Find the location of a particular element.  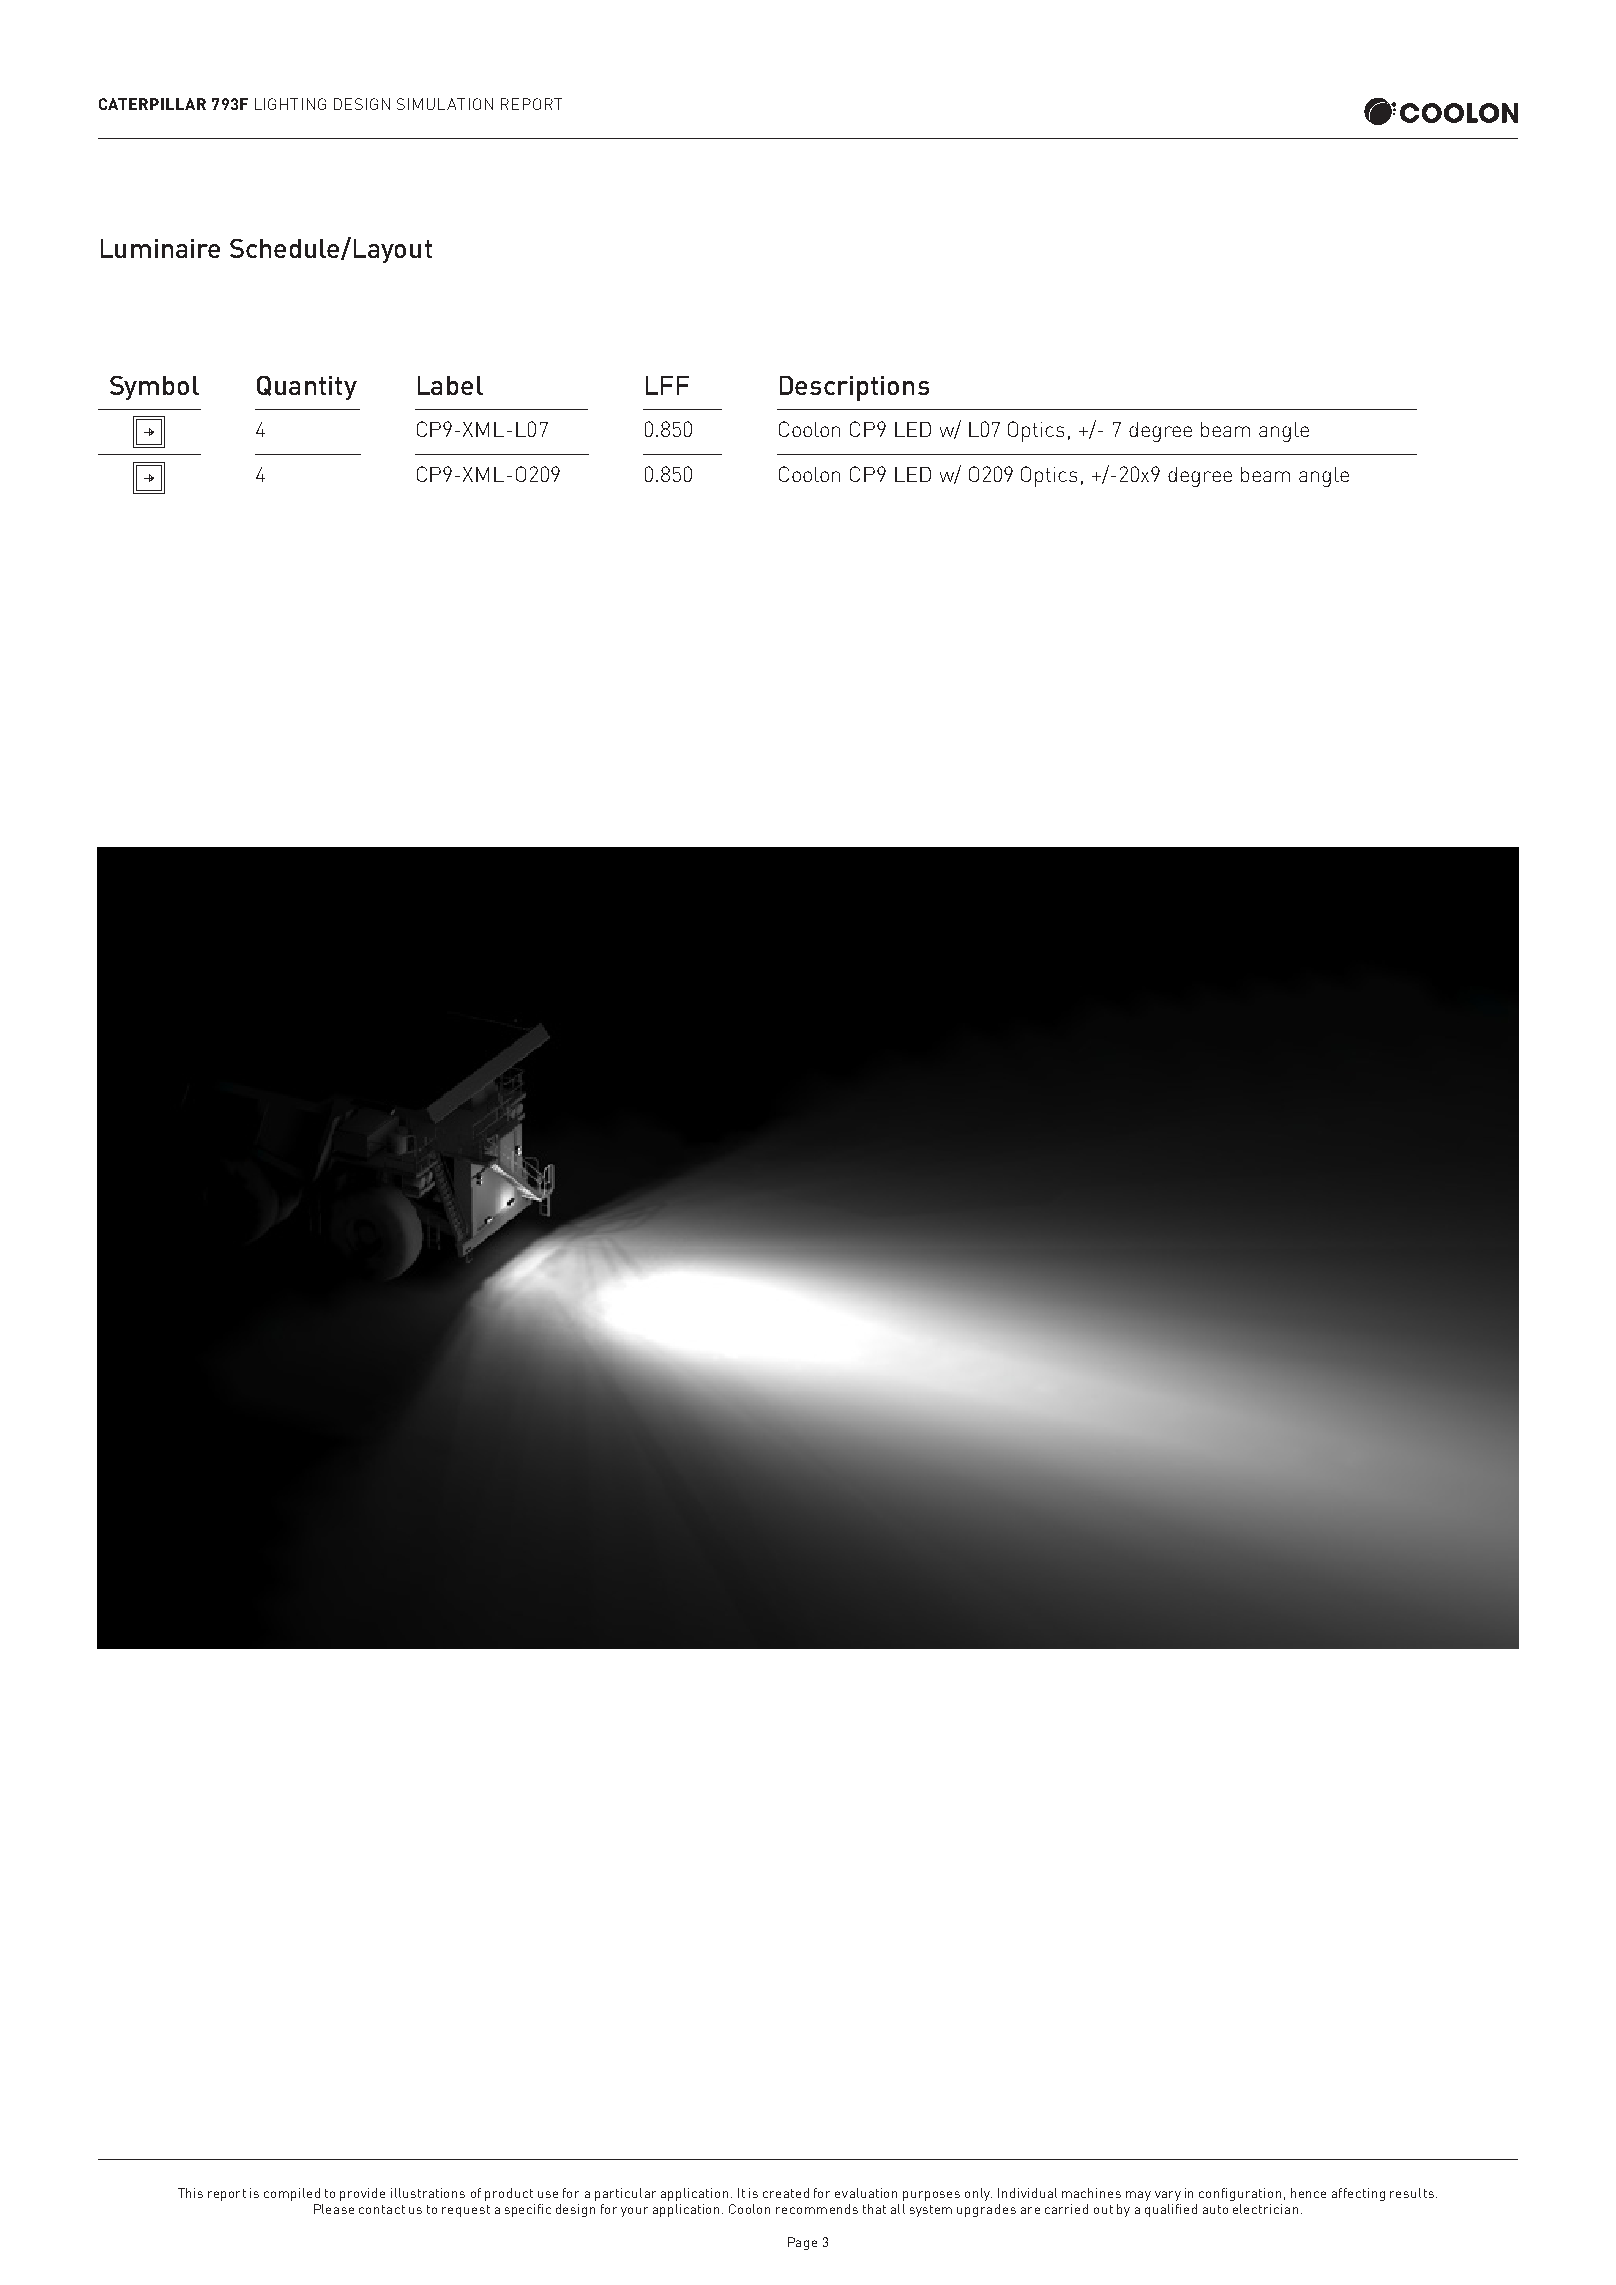

created is located at coordinates (786, 2193).
